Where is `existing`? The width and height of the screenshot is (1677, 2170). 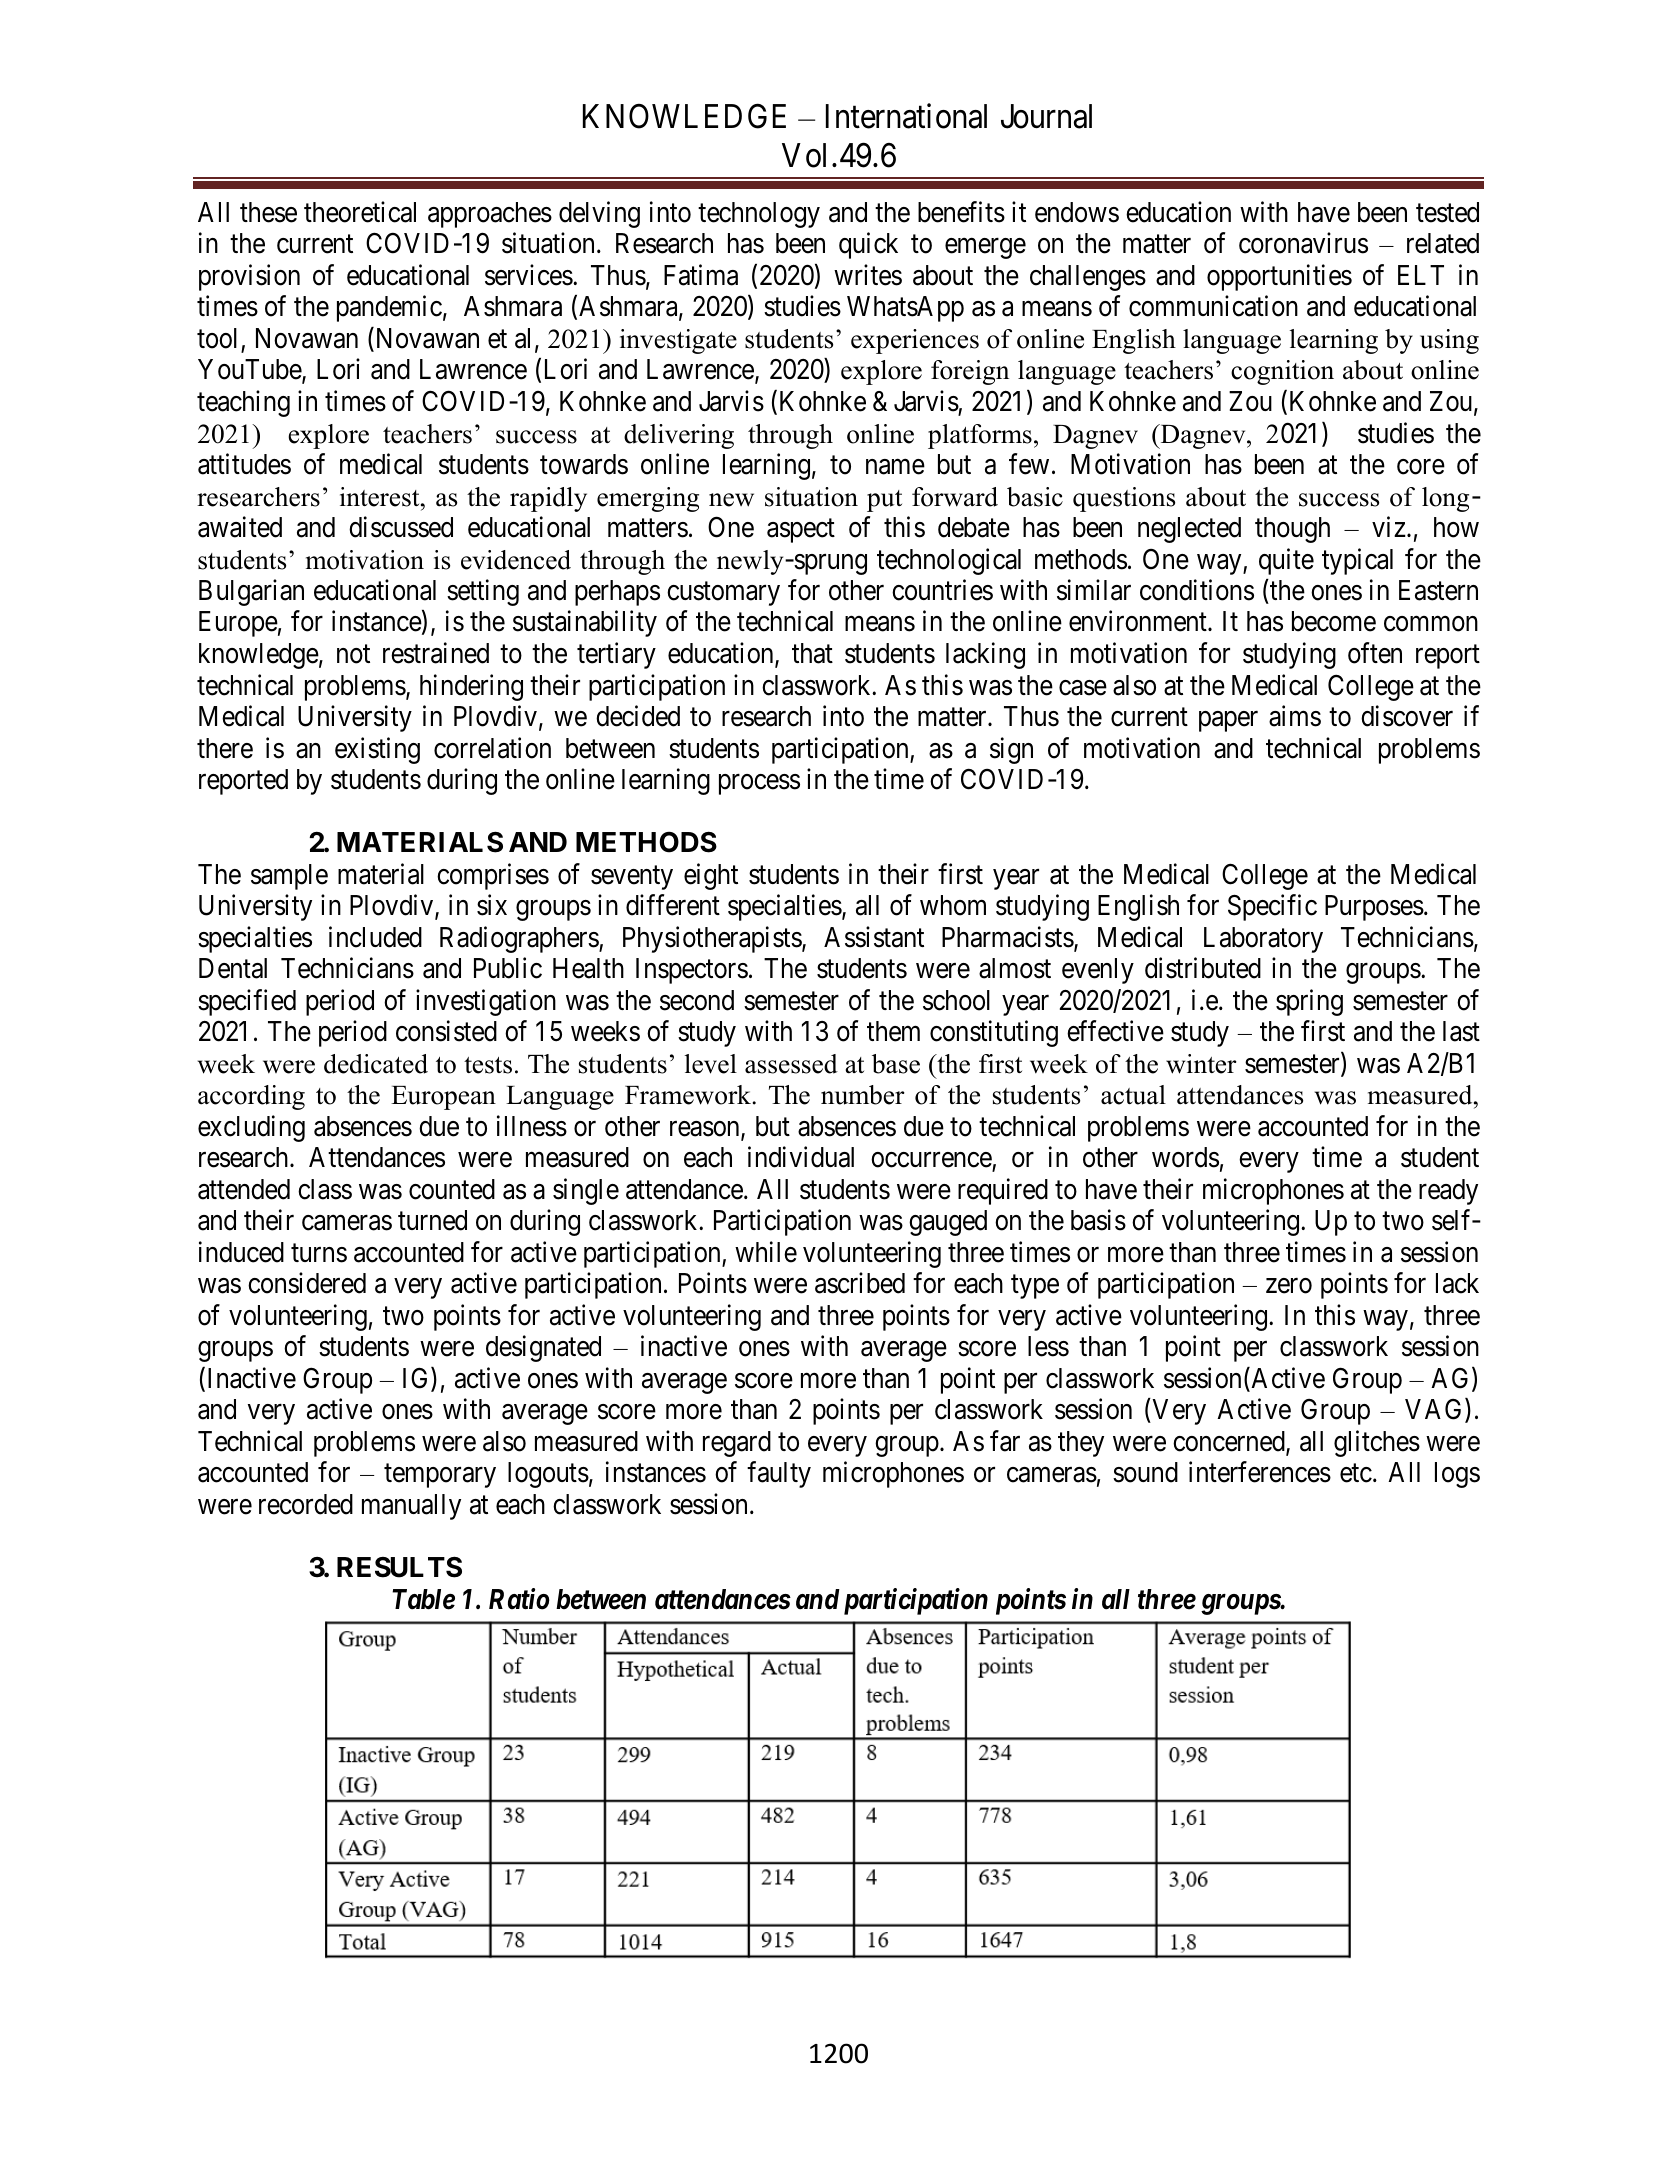
existing is located at coordinates (377, 750).
